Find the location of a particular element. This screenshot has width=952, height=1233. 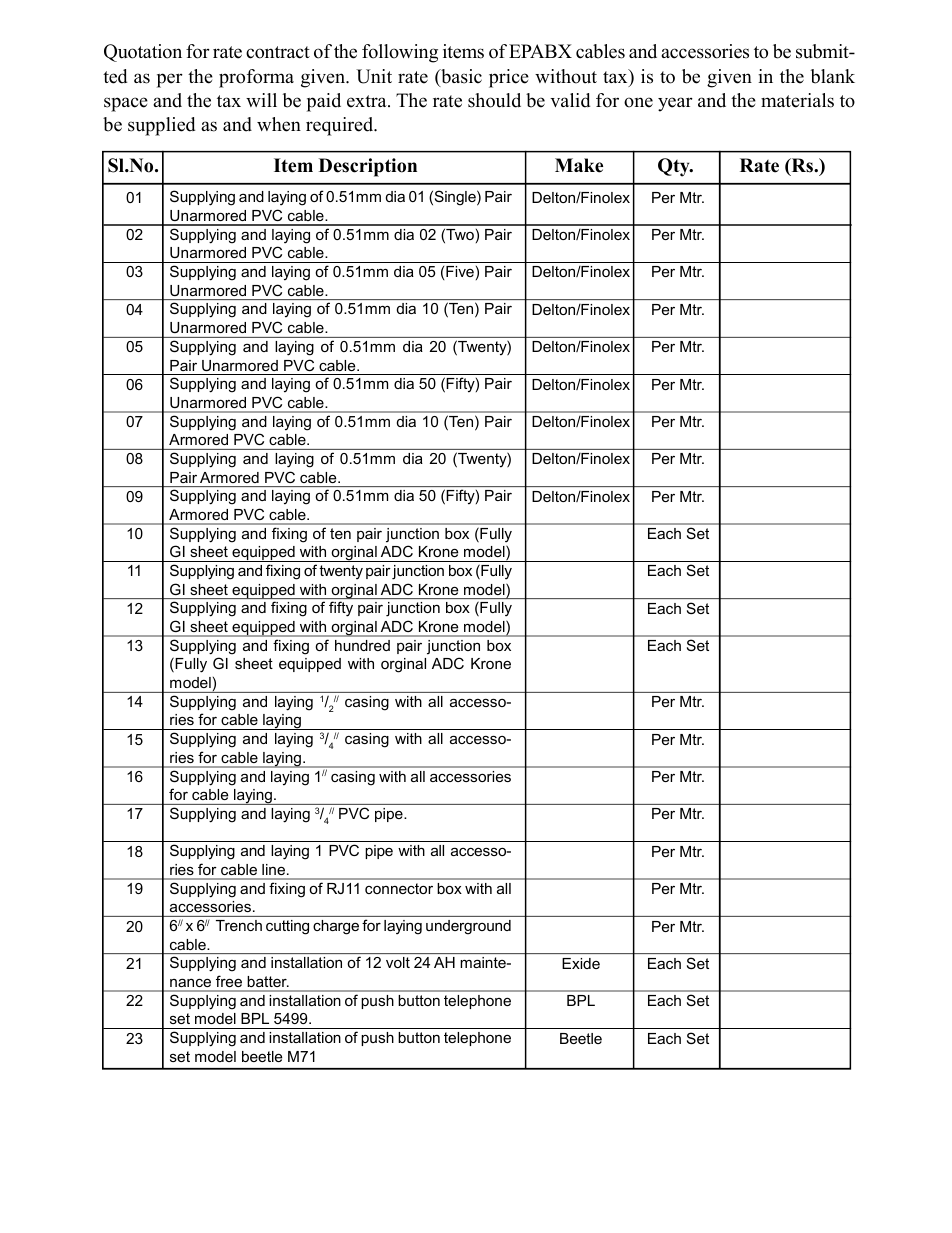

will is located at coordinates (261, 100).
